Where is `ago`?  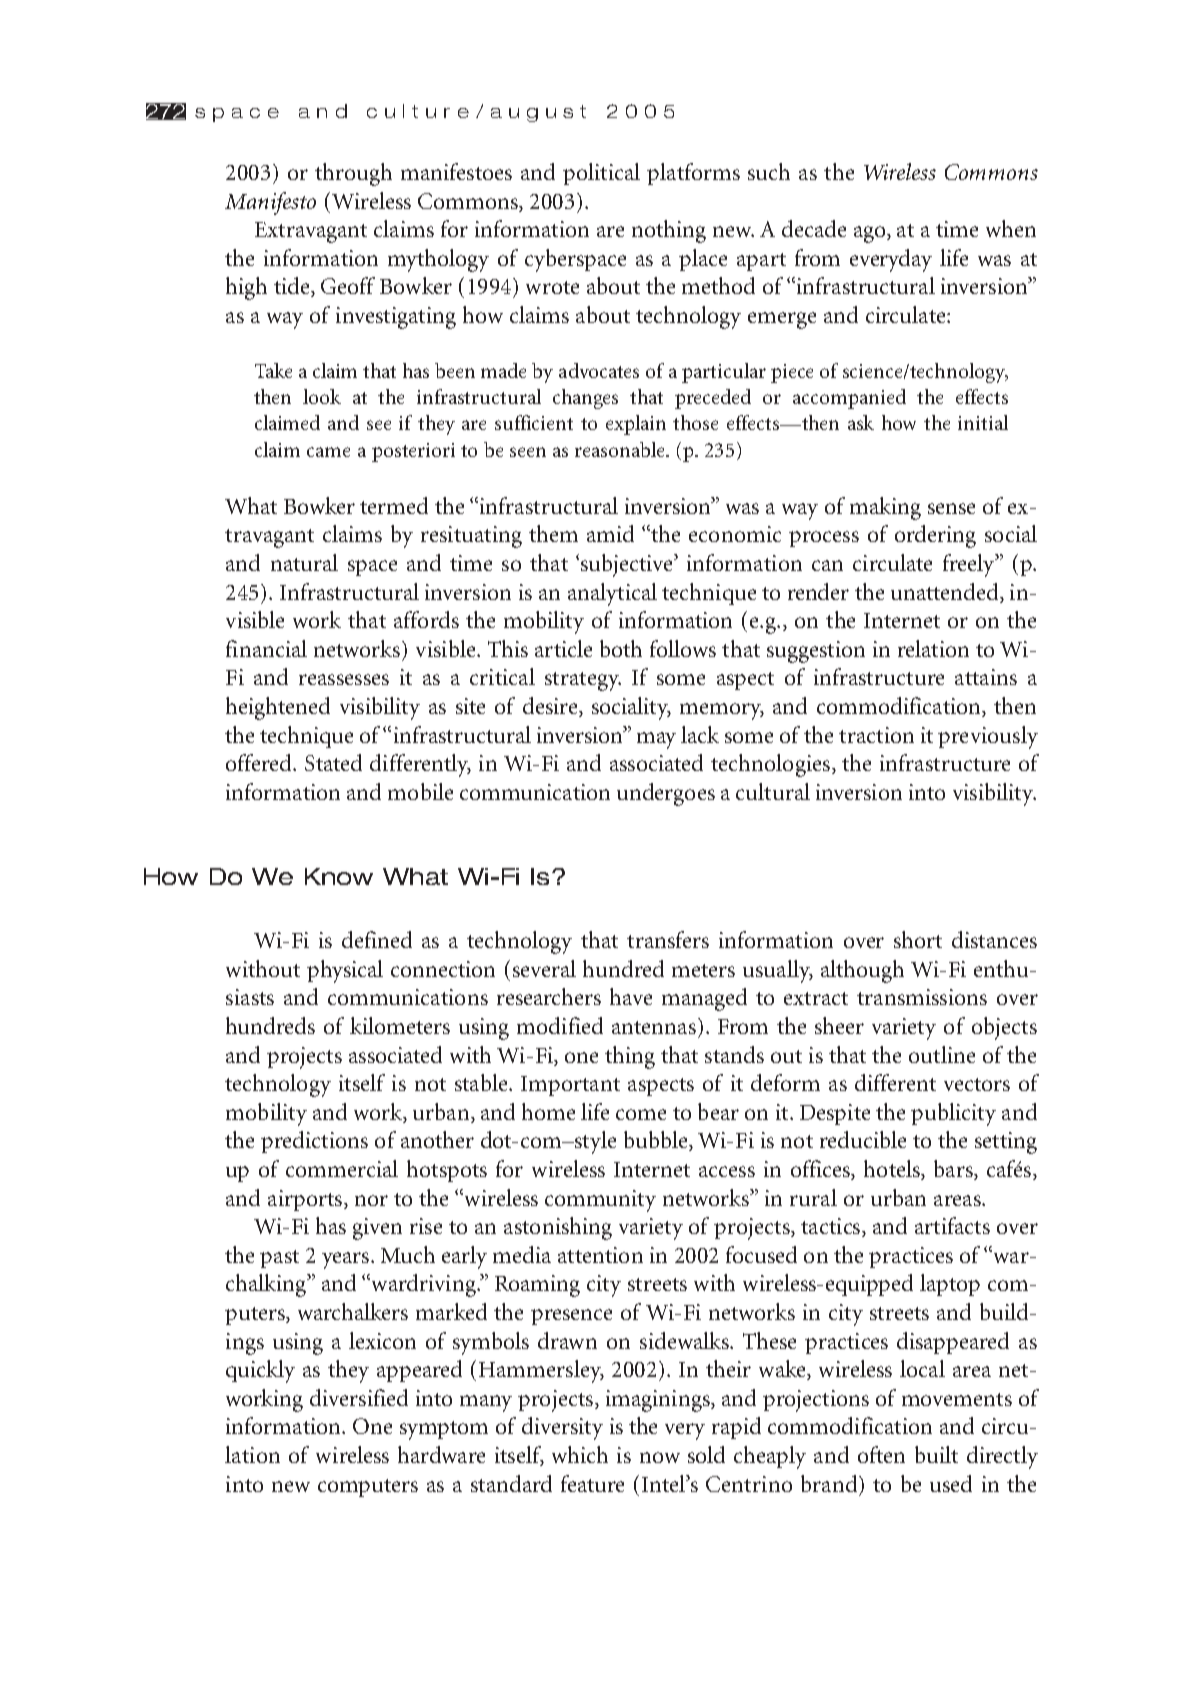
ago is located at coordinates (871, 234).
